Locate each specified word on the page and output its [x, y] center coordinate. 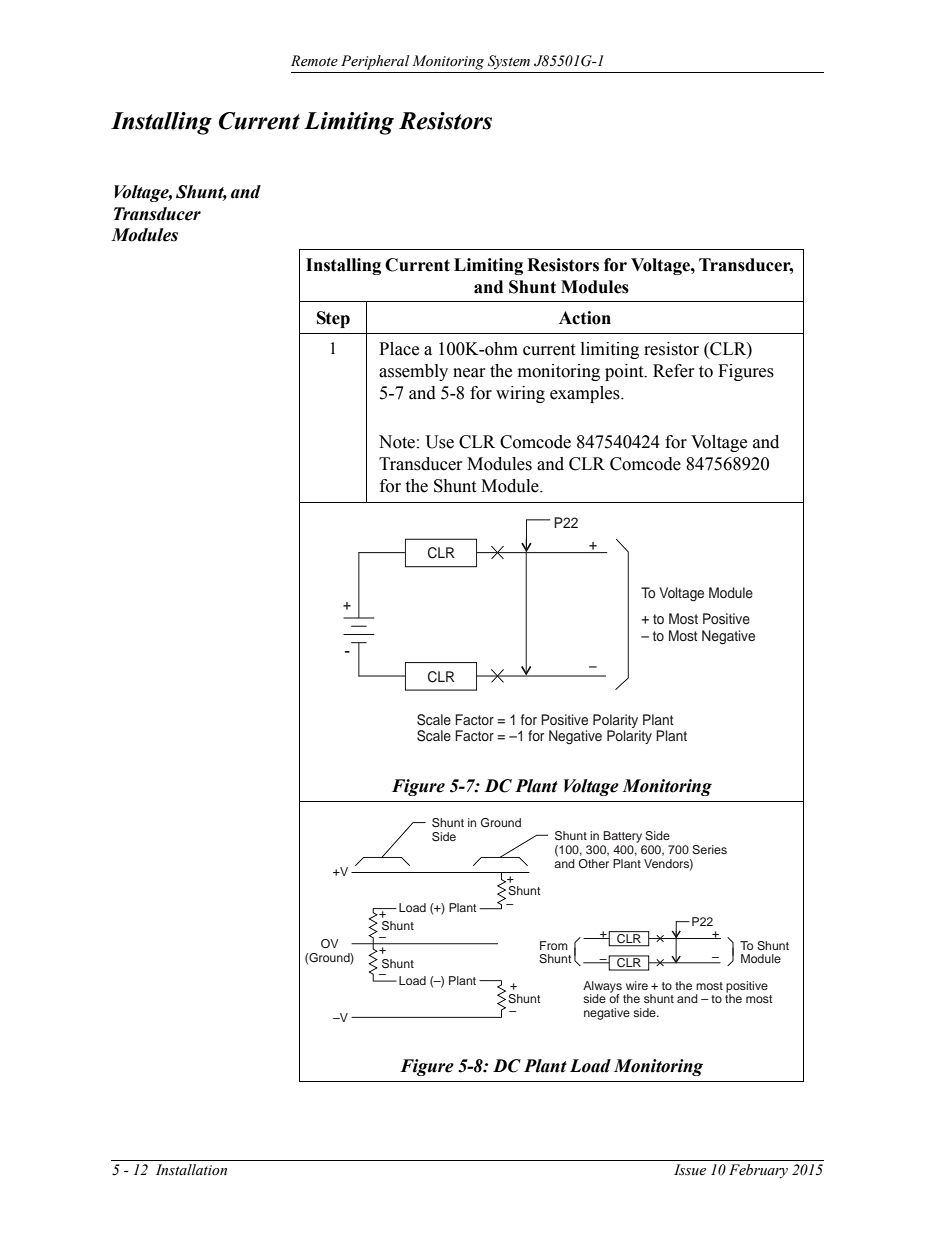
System [509, 62]
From [554, 945]
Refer [674, 371]
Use [440, 442]
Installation [191, 1170]
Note [397, 442]
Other [593, 863]
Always [602, 988]
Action [585, 318]
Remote [314, 61]
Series [709, 850]
